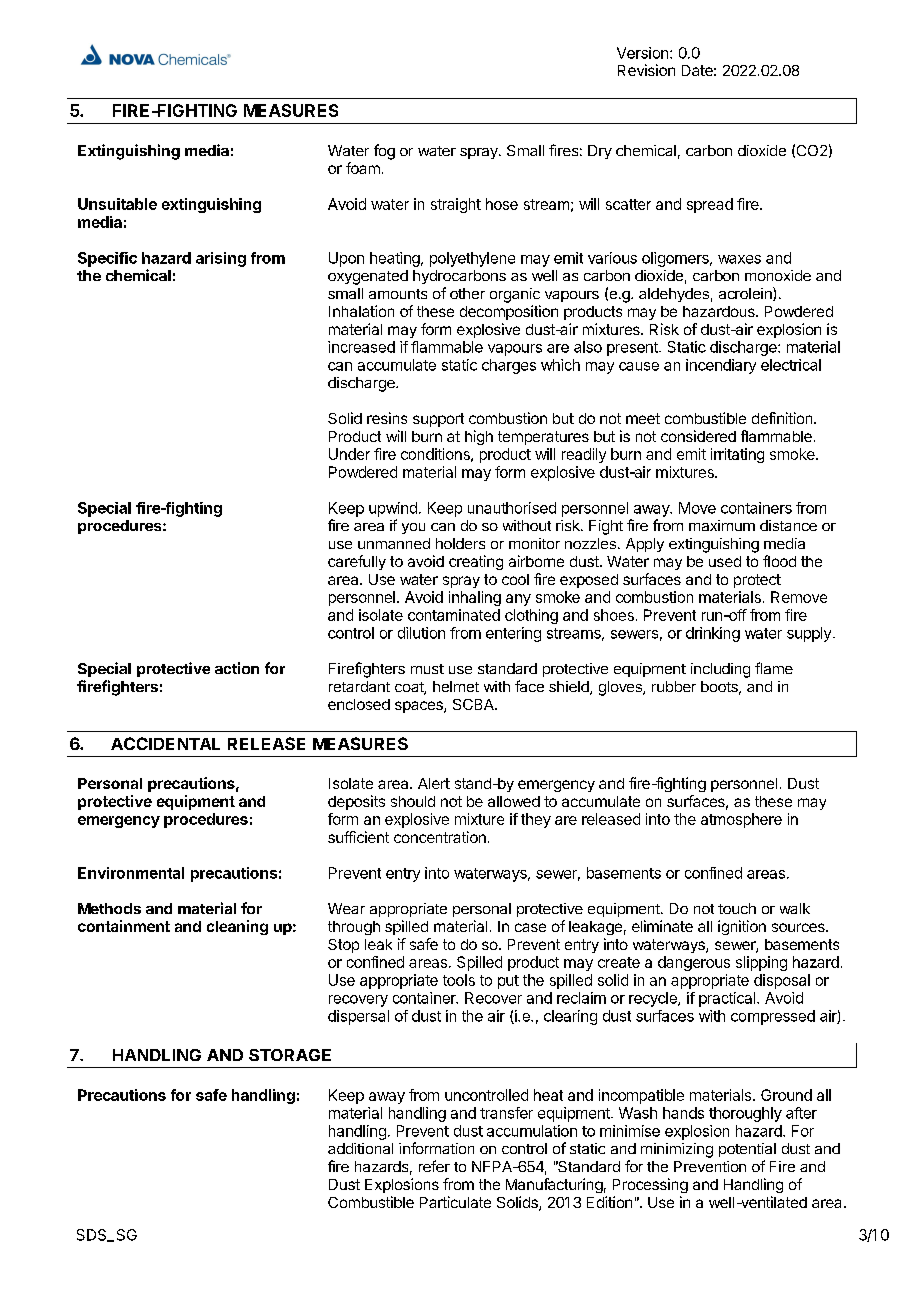  What do you see at coordinates (237, 668) in the page?
I see `action` at bounding box center [237, 668].
